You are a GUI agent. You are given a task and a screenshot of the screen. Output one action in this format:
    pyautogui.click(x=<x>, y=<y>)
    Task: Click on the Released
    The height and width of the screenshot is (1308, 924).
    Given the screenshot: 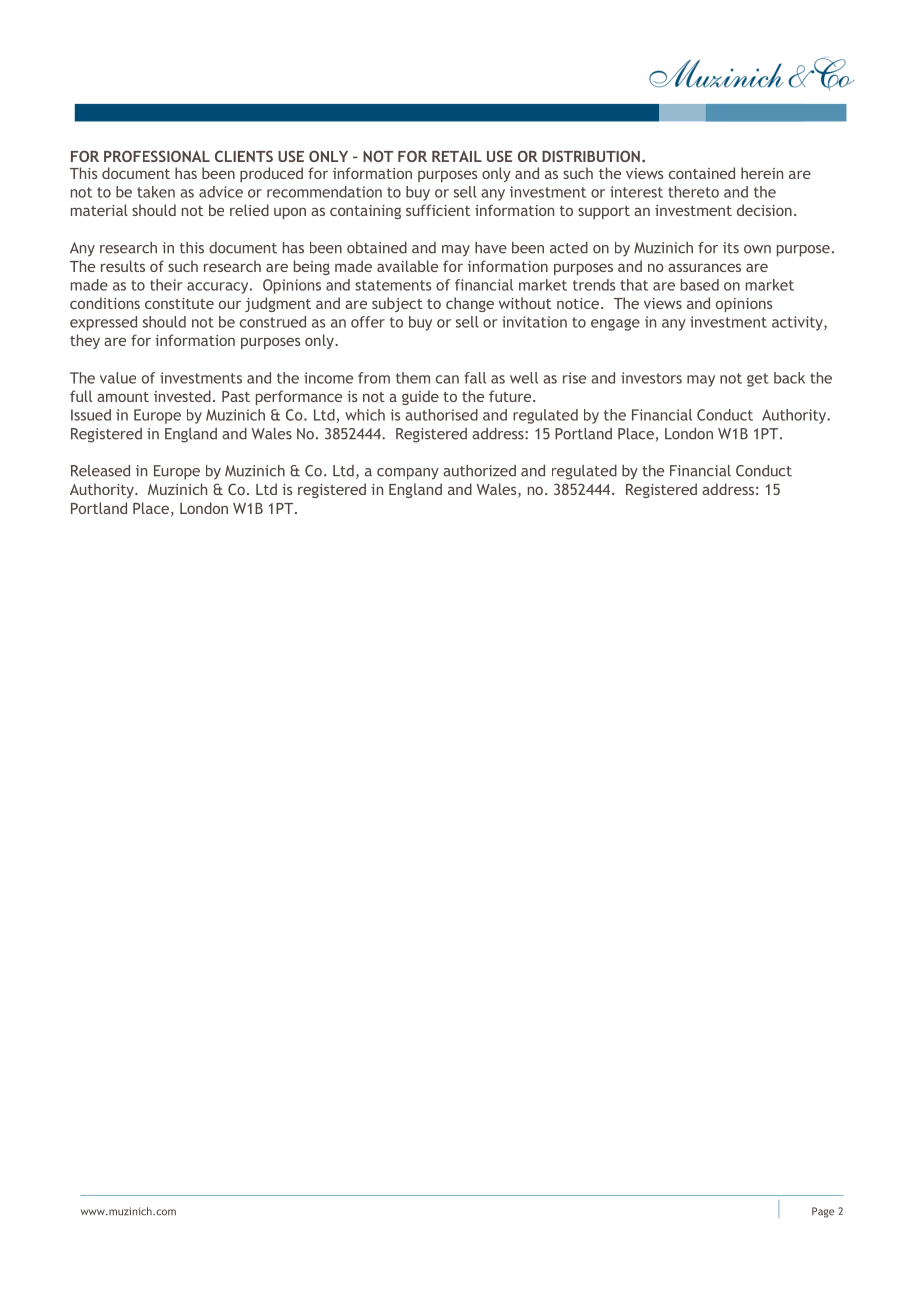 What is the action you would take?
    pyautogui.click(x=100, y=471)
